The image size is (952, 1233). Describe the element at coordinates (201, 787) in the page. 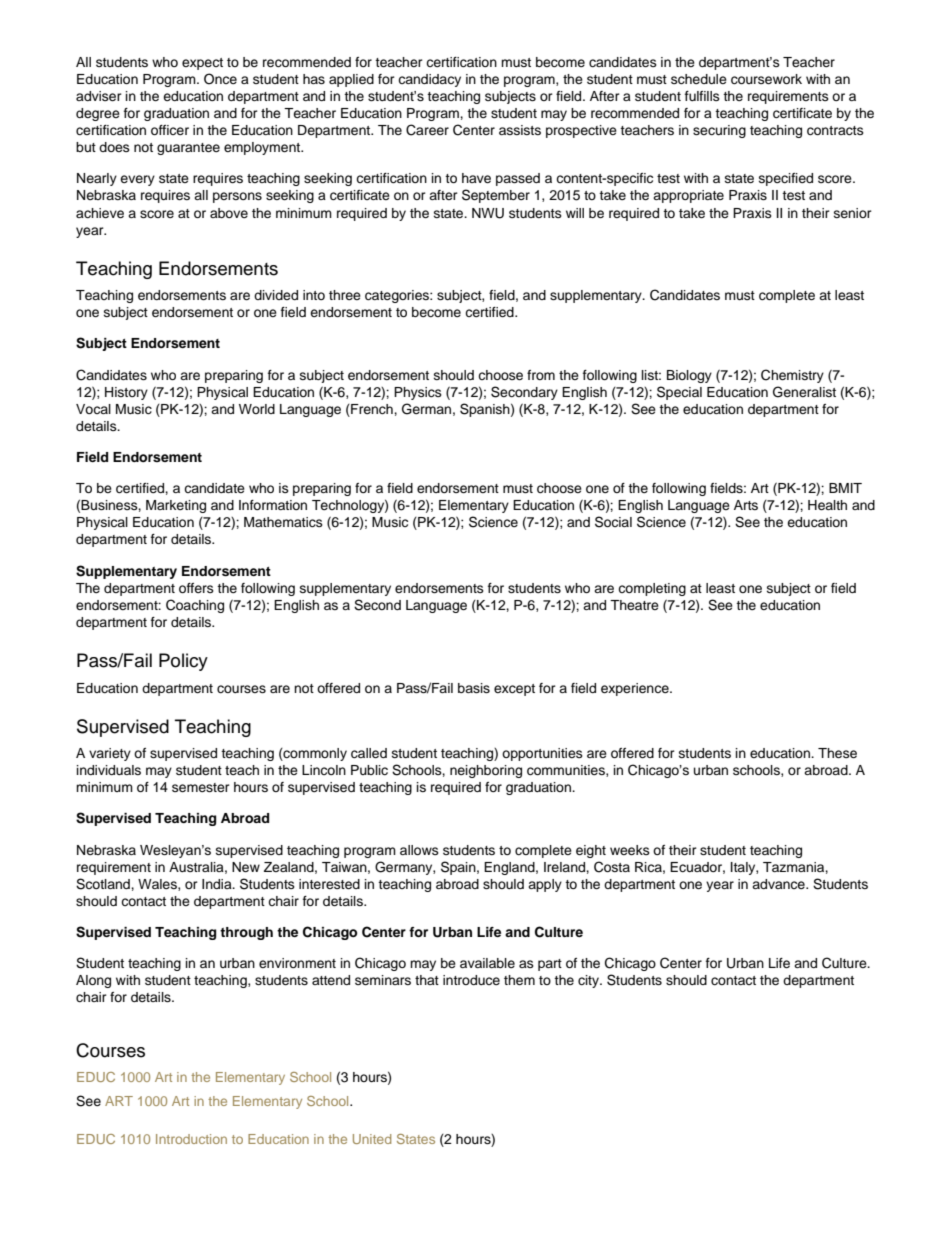

I see `semester` at that location.
